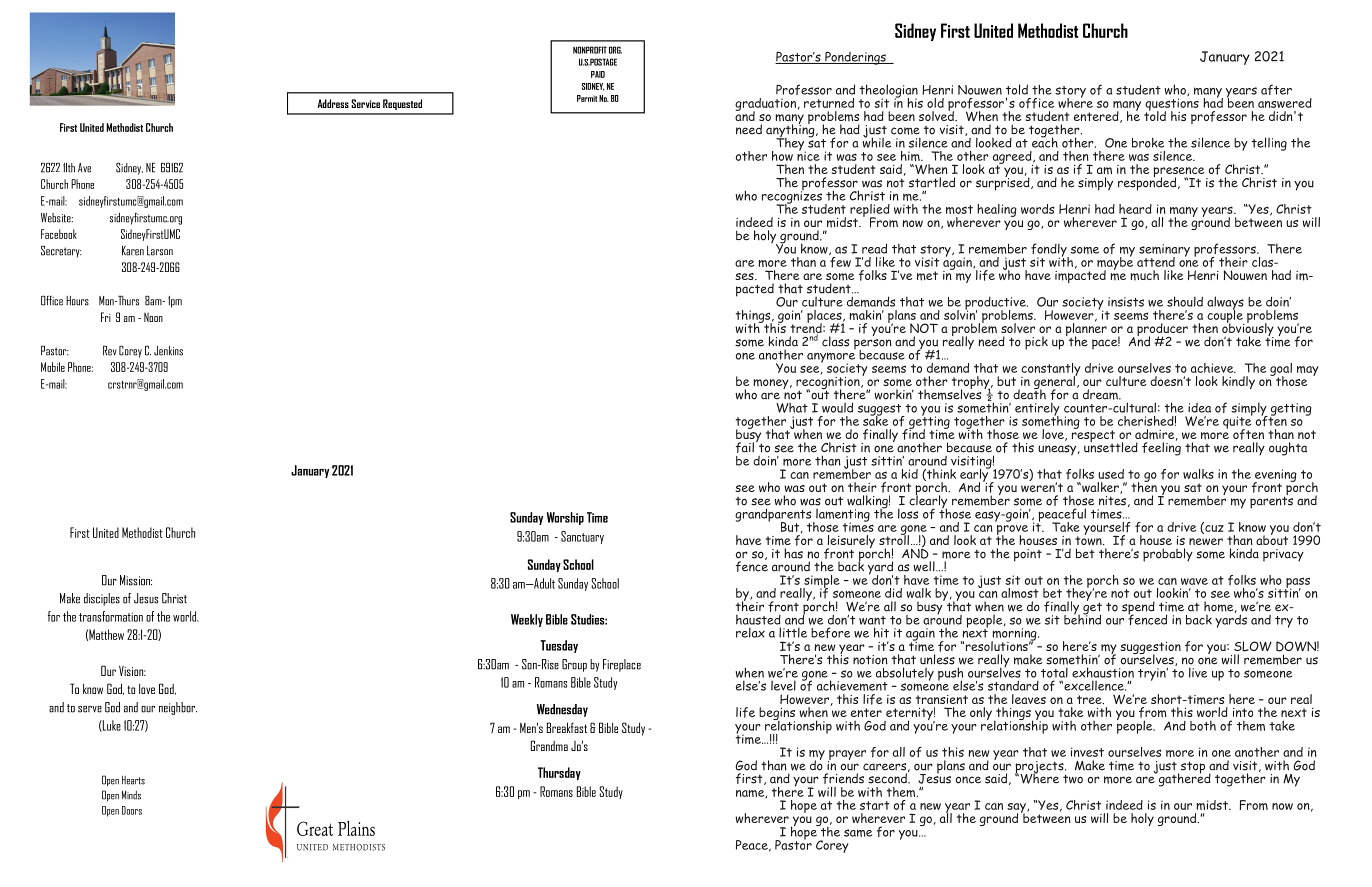  I want to click on few, so click(840, 261).
